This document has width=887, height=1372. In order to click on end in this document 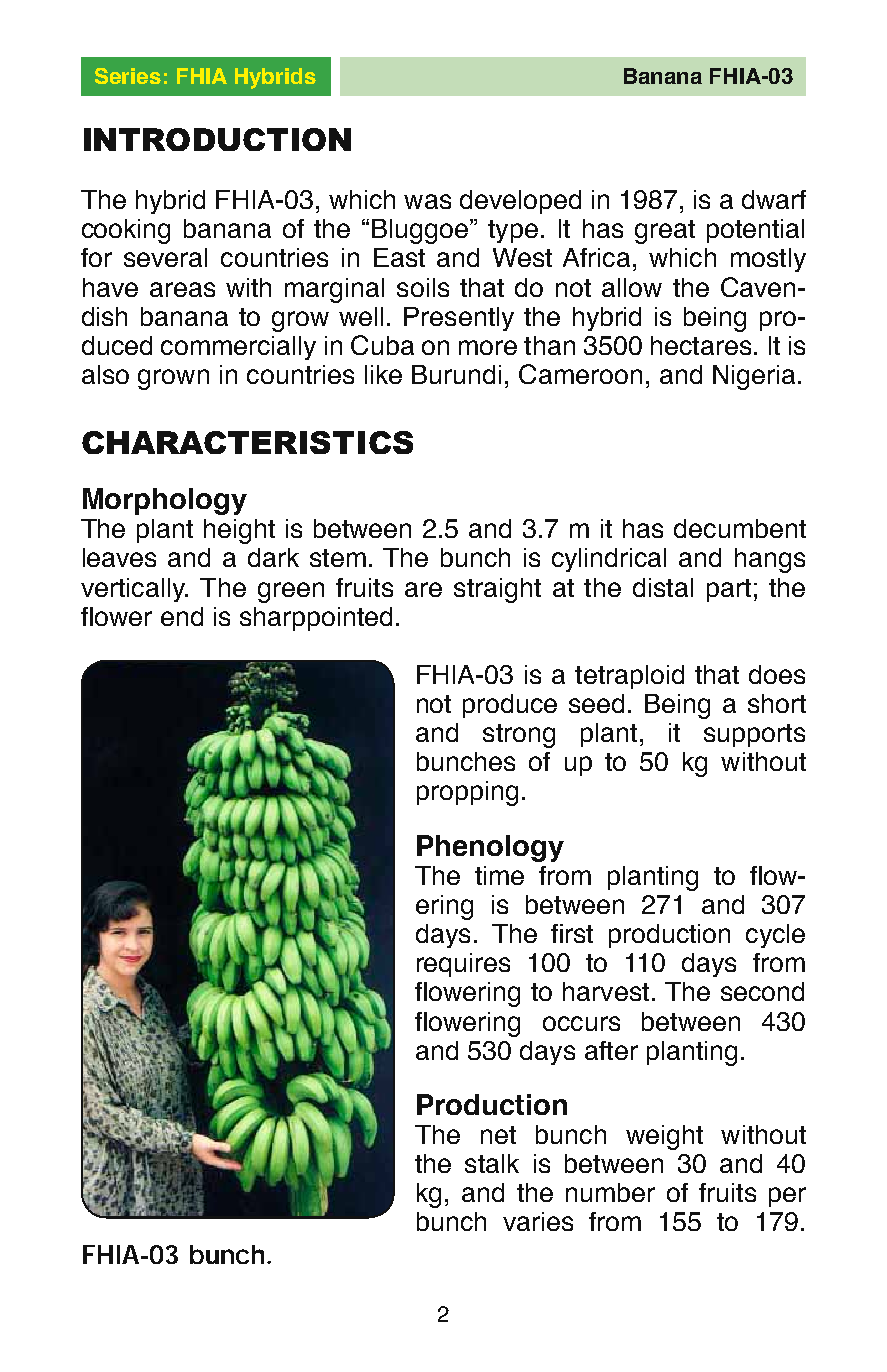, I will do `click(182, 616)`.
